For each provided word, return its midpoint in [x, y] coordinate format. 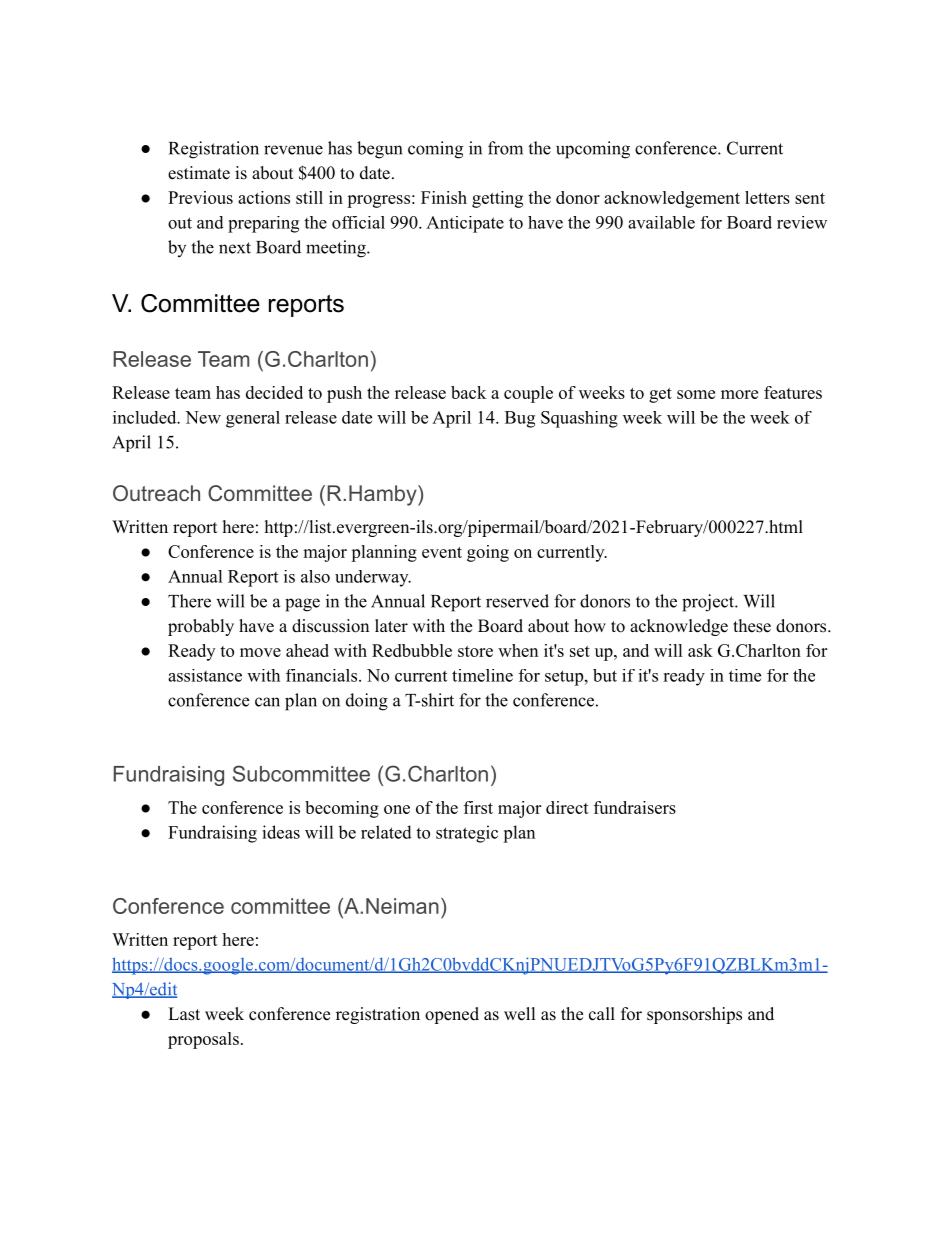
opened [452, 1015]
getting [497, 199]
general [253, 419]
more [739, 394]
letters [767, 197]
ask [700, 650]
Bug [520, 419]
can [267, 702]
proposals [203, 1040]
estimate [199, 173]
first [478, 807]
